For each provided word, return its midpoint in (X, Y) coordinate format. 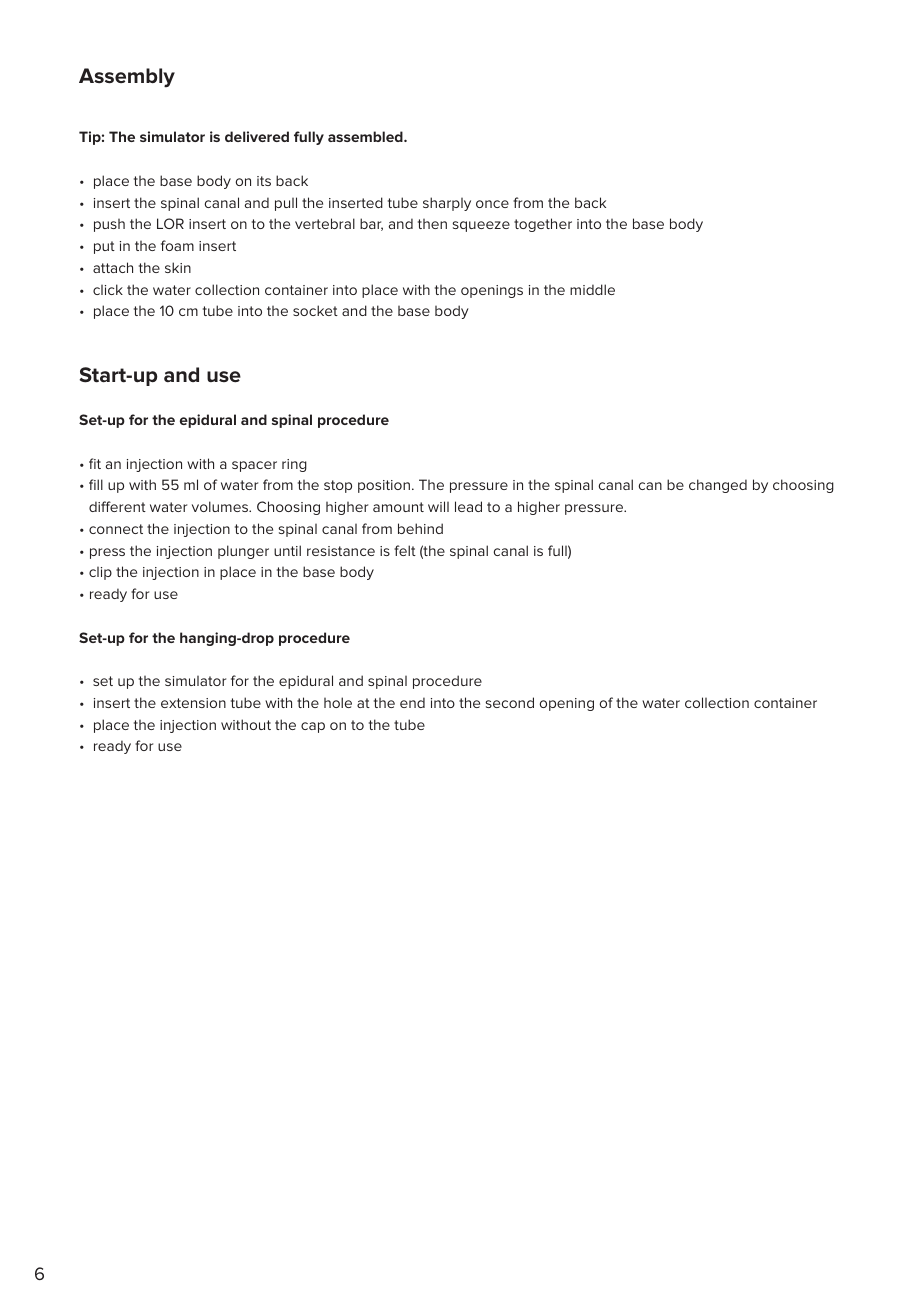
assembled (366, 136)
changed (718, 486)
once (492, 204)
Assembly (127, 78)
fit (95, 463)
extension (193, 703)
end (412, 702)
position (384, 486)
